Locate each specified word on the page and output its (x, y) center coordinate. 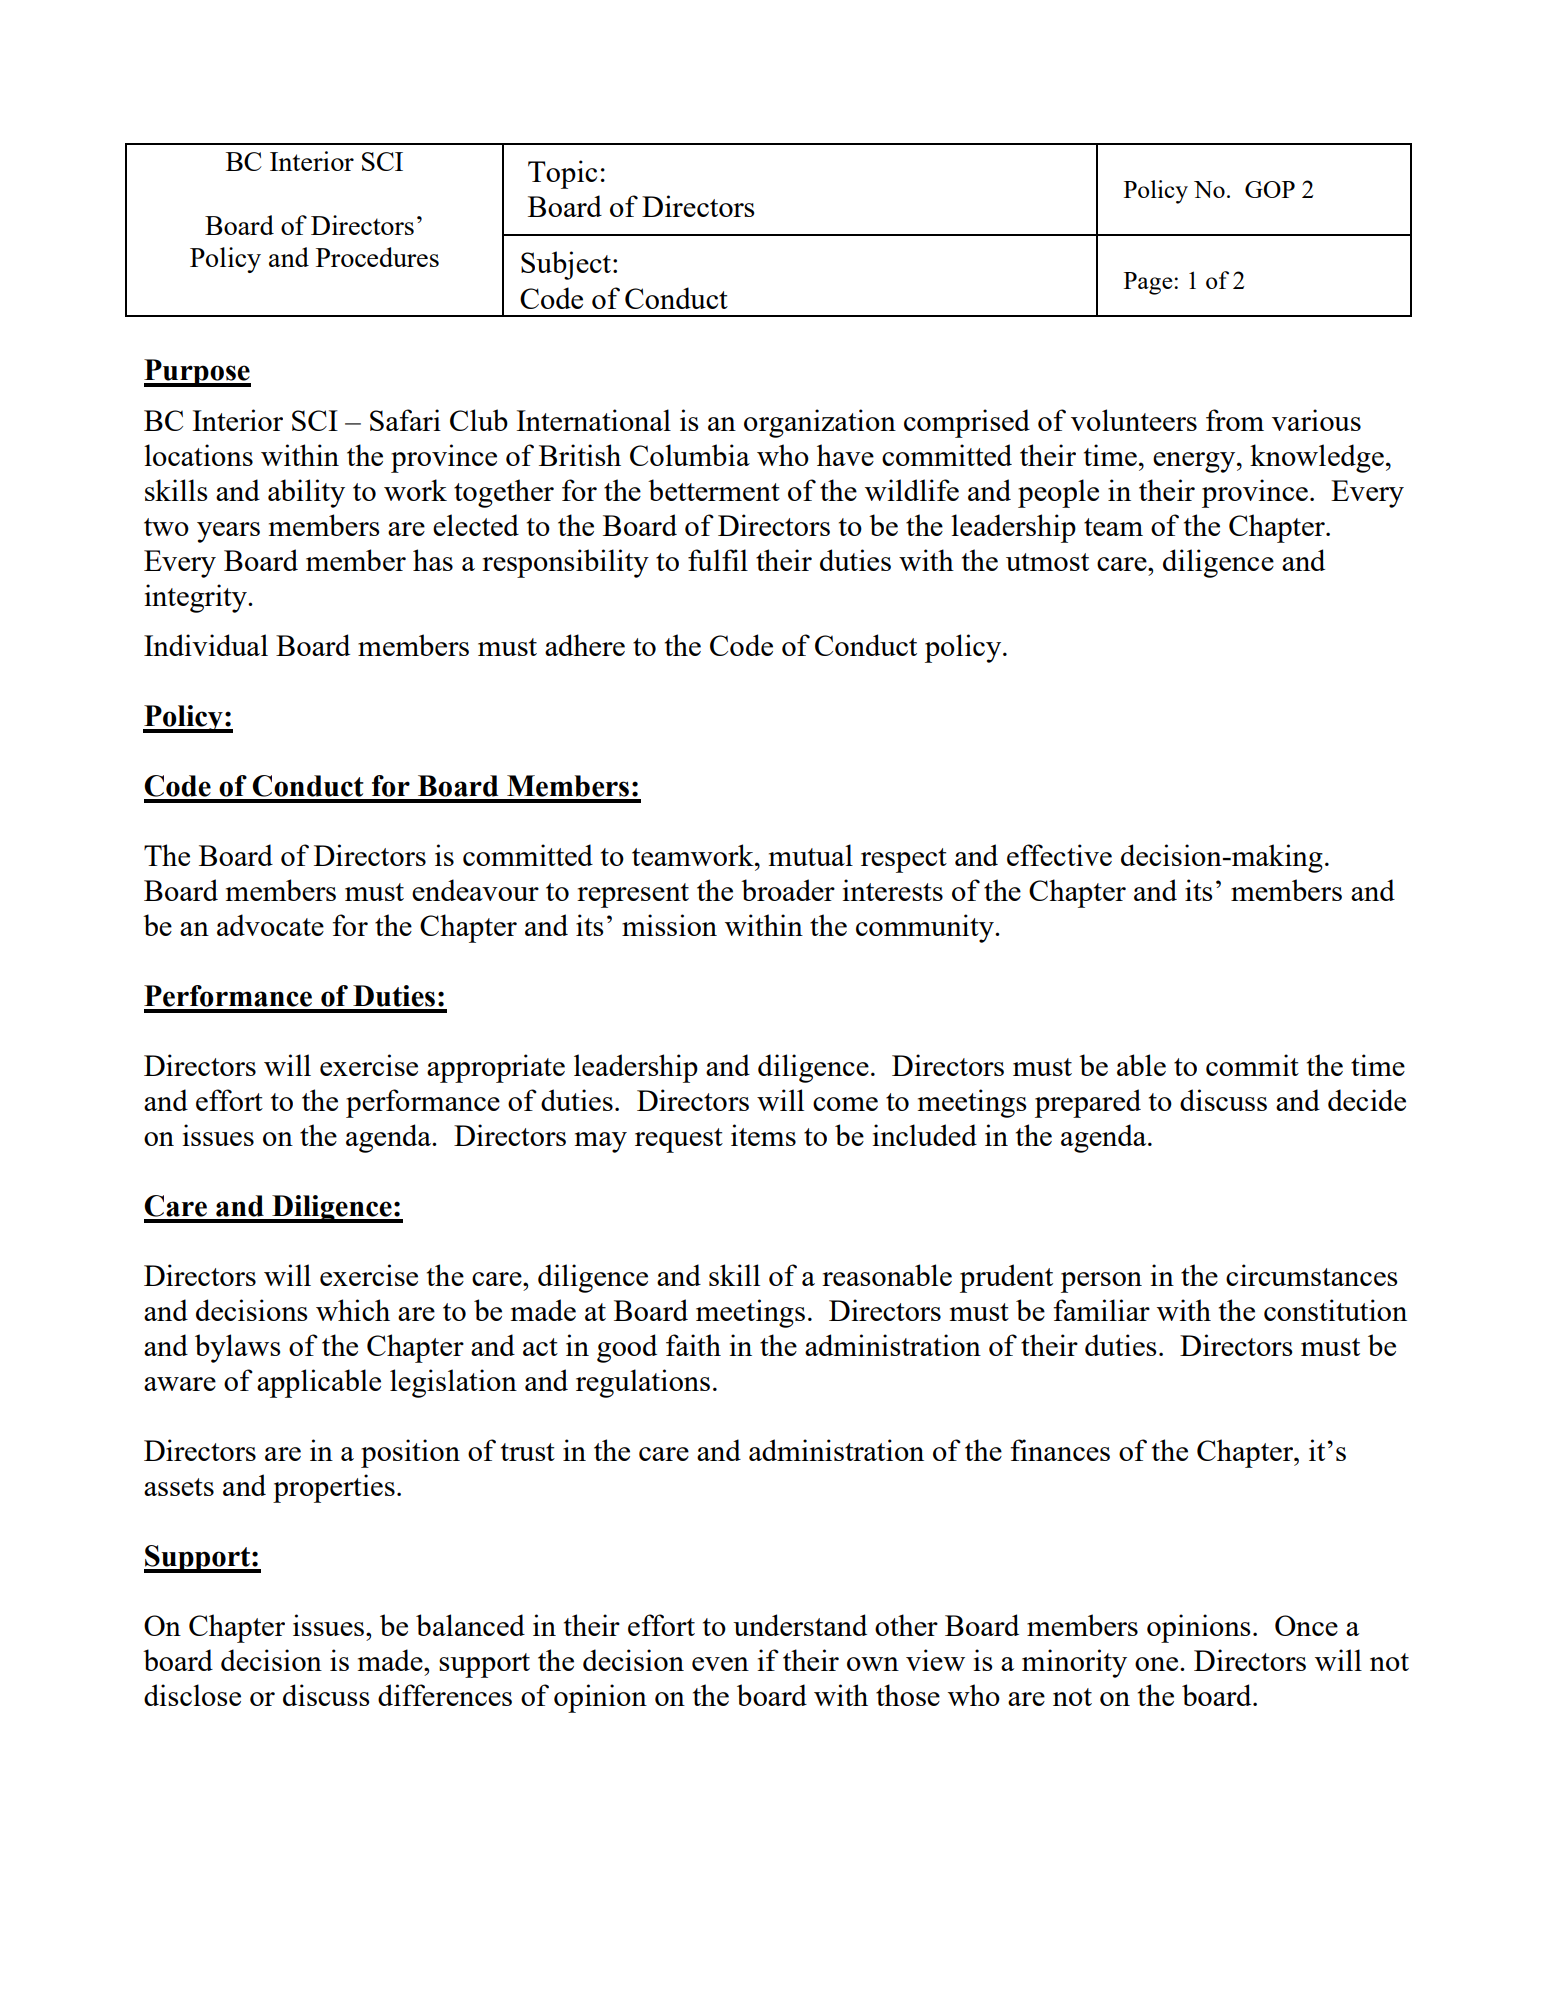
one (1156, 1664)
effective (1059, 855)
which (353, 1310)
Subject (567, 265)
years (228, 532)
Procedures (377, 257)
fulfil (718, 560)
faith (693, 1345)
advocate (270, 925)
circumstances (1312, 1275)
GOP (1270, 189)
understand (800, 1625)
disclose (192, 1695)
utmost (1047, 562)
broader (788, 890)
